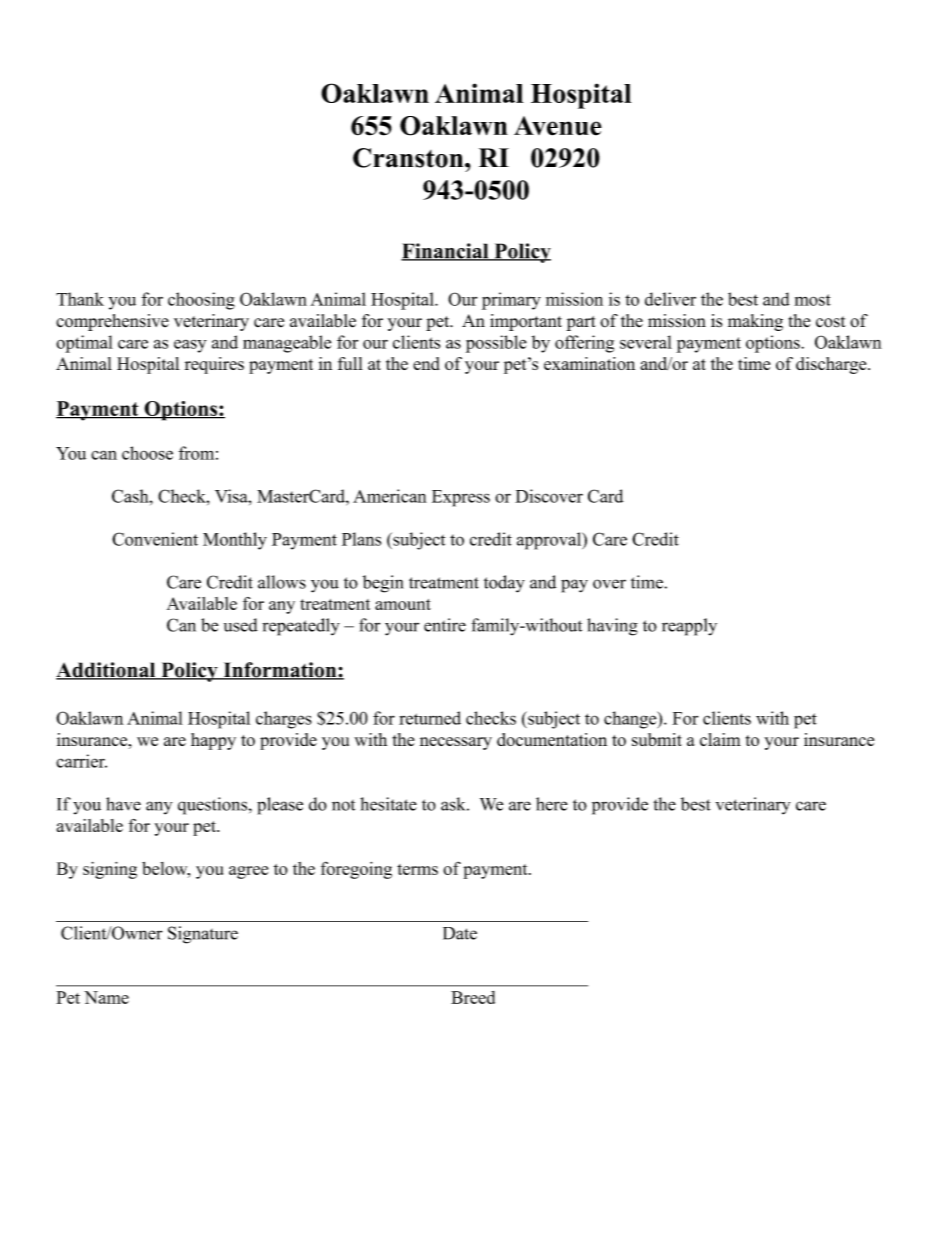 The height and width of the page is (1233, 952). I want to click on claim, so click(720, 739).
